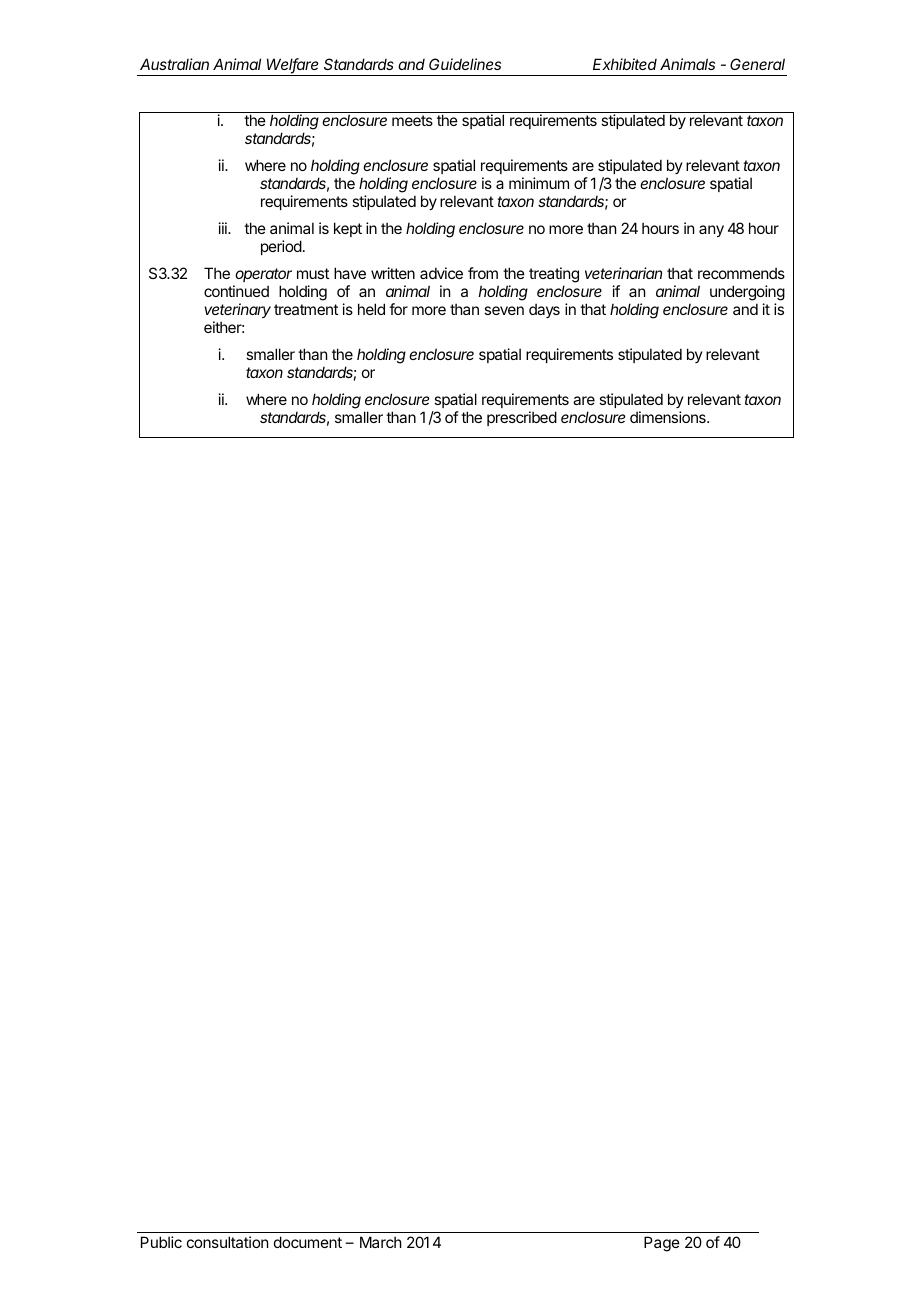  What do you see at coordinates (227, 1242) in the screenshot?
I see `consultation` at bounding box center [227, 1242].
